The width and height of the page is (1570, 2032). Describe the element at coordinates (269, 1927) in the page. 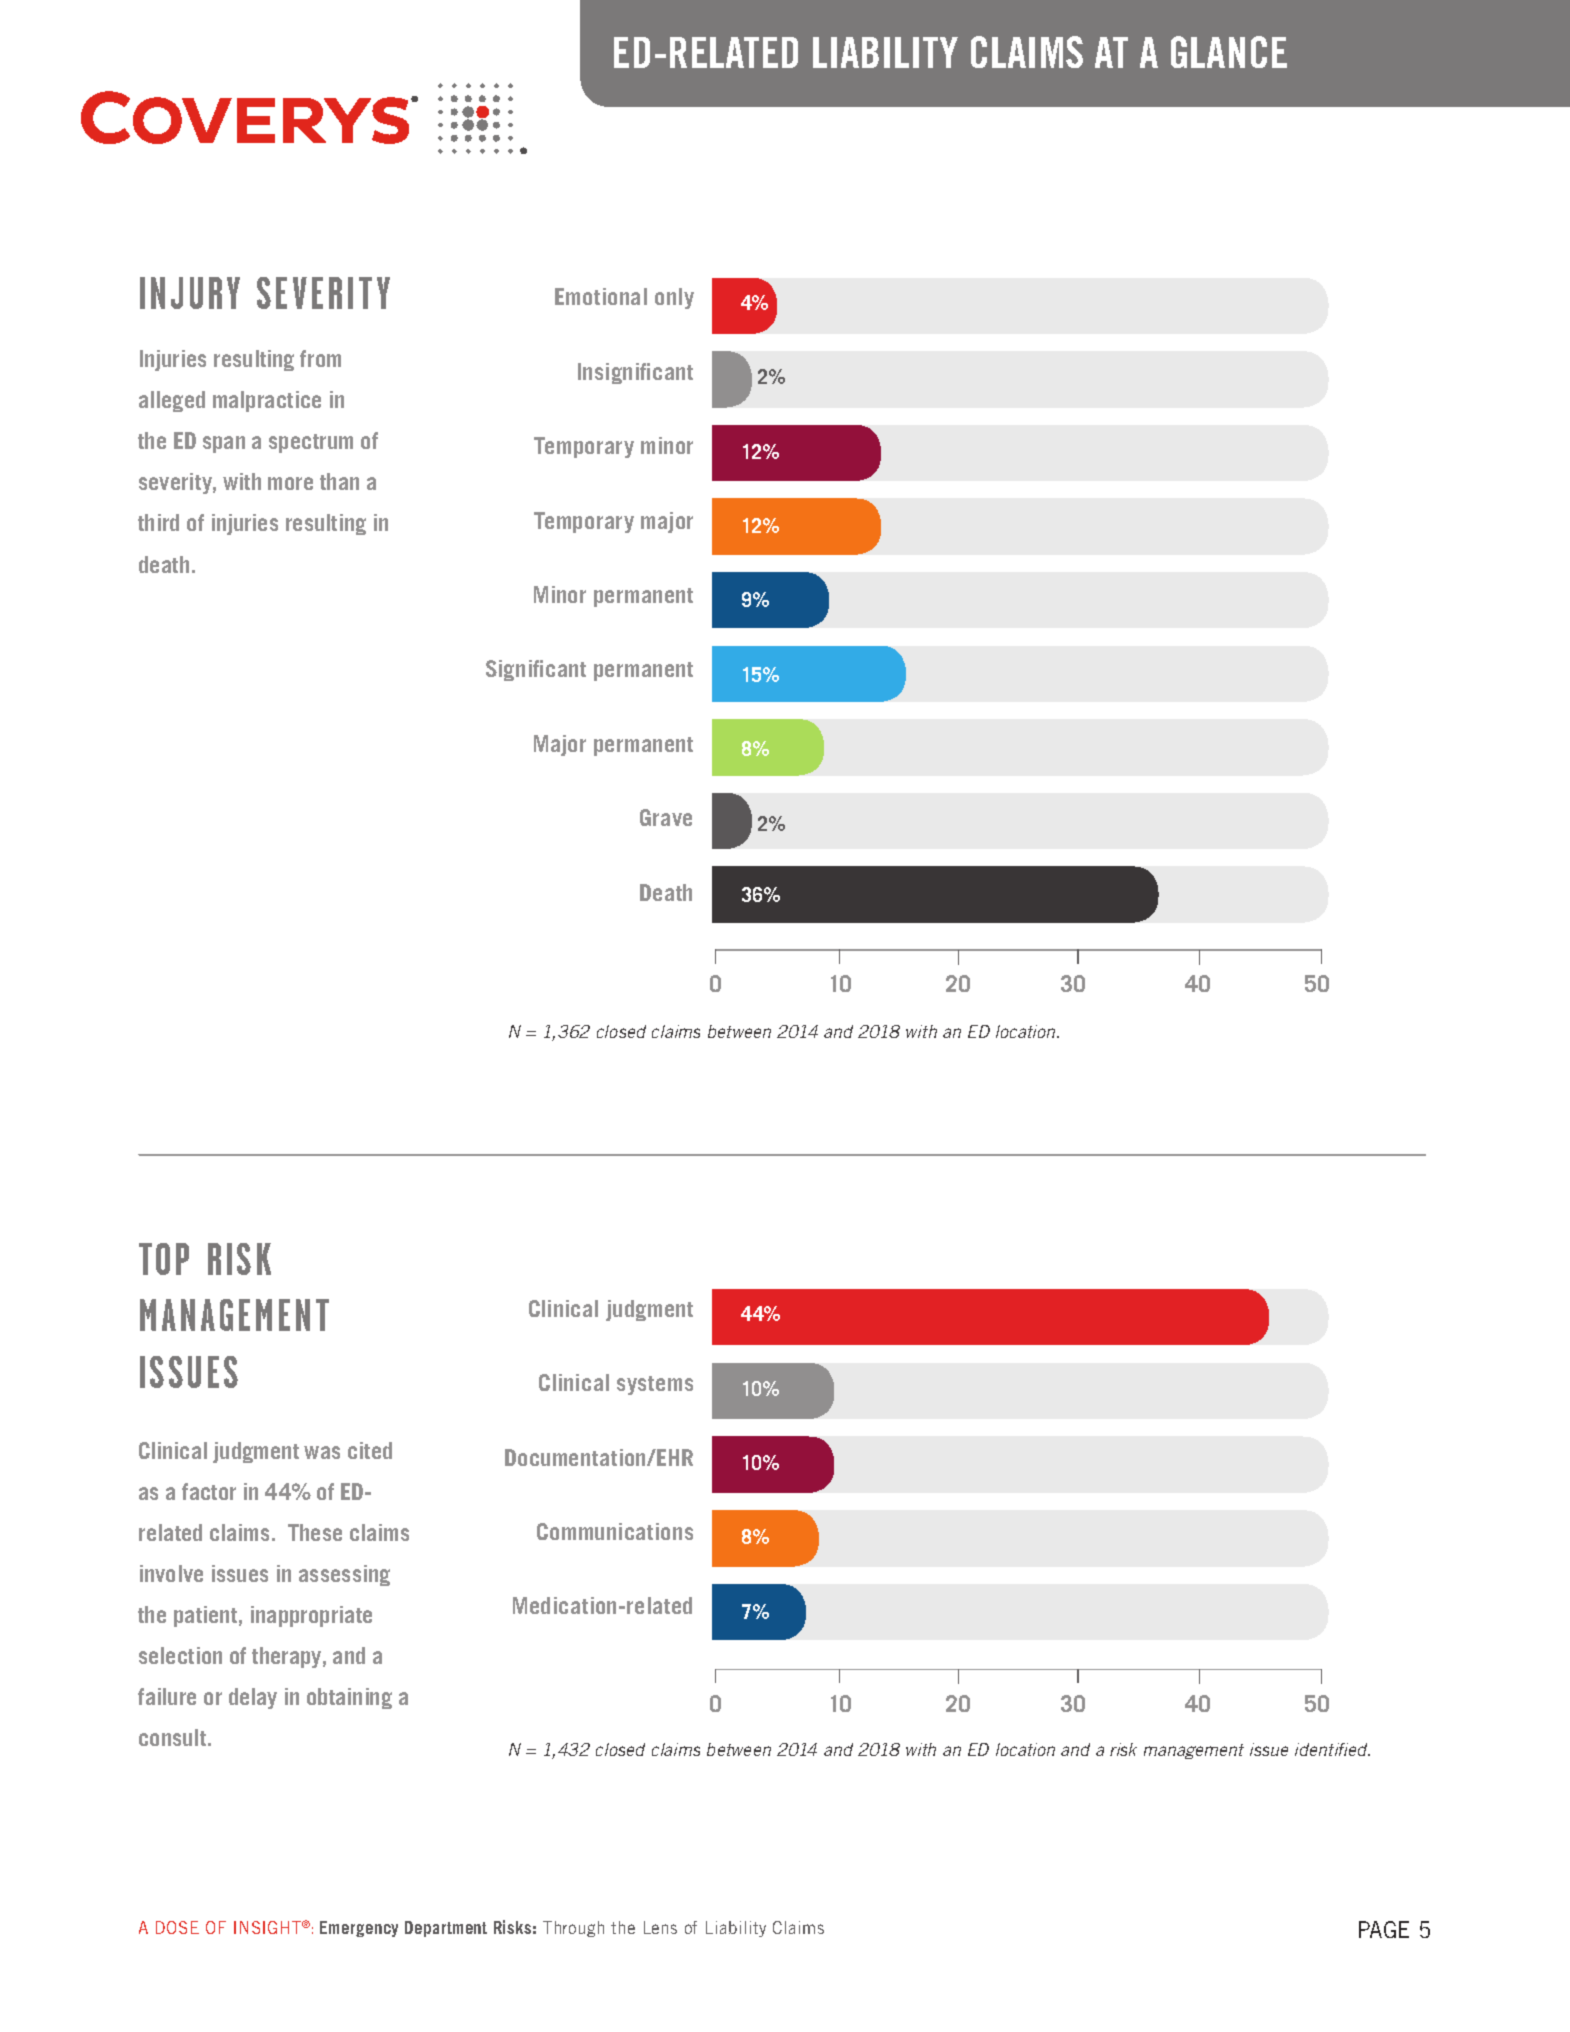

I see `INSIGHT` at that location.
